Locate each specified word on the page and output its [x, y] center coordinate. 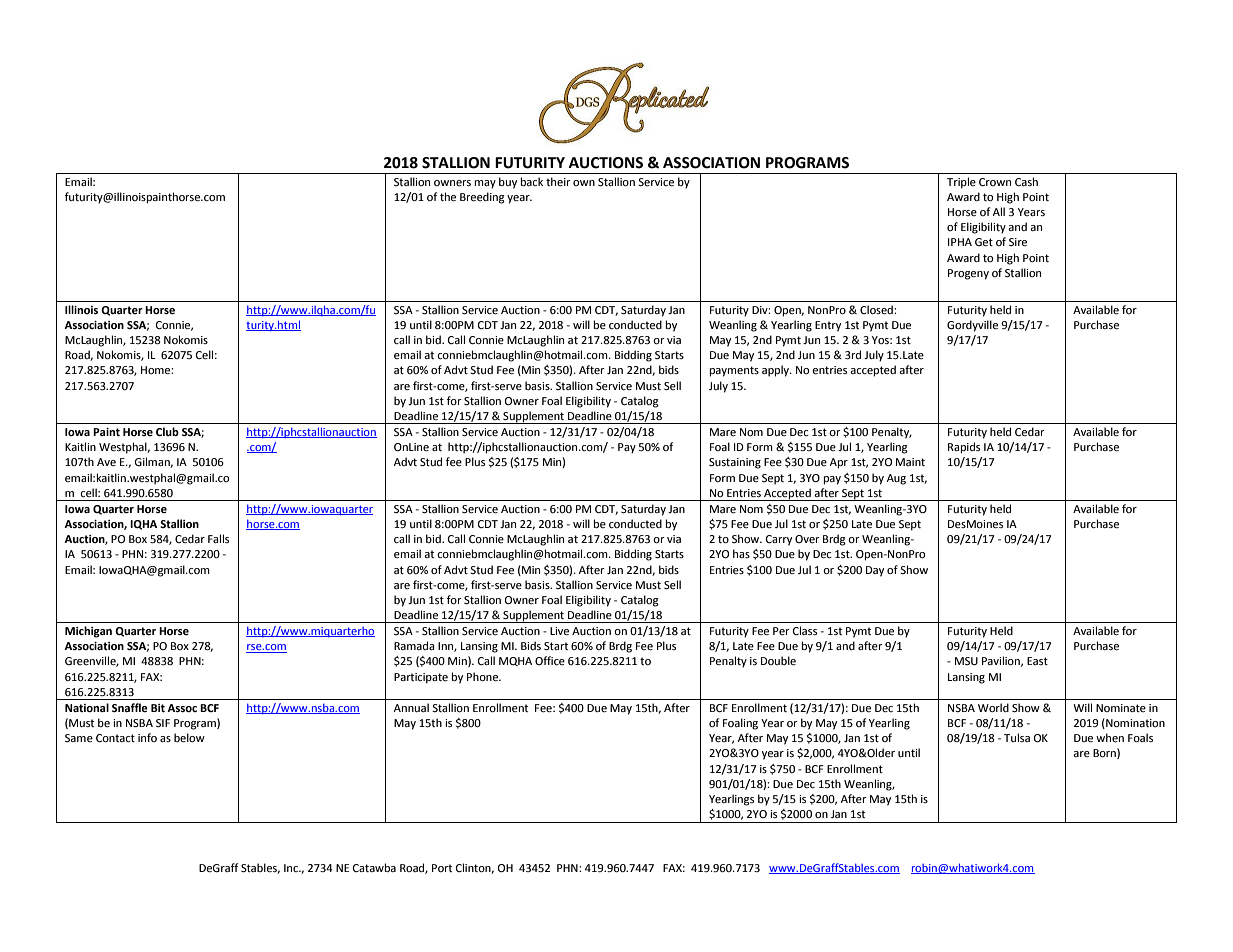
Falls [218, 538]
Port [442, 868]
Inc [292, 868]
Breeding [482, 198]
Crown [995, 182]
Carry [779, 540]
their [558, 182]
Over [807, 539]
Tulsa [1017, 737]
